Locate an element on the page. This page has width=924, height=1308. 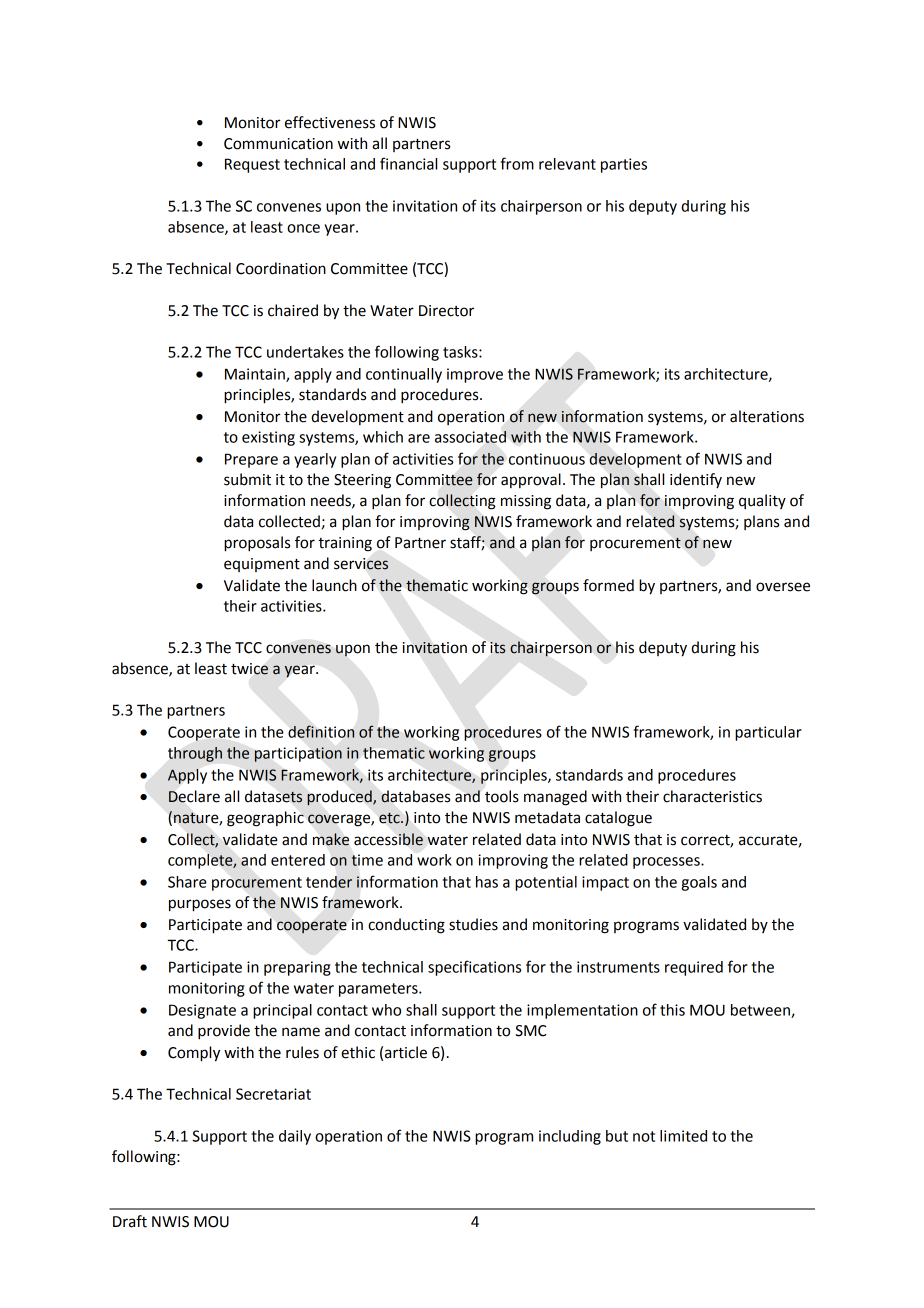
submit is located at coordinates (247, 479).
